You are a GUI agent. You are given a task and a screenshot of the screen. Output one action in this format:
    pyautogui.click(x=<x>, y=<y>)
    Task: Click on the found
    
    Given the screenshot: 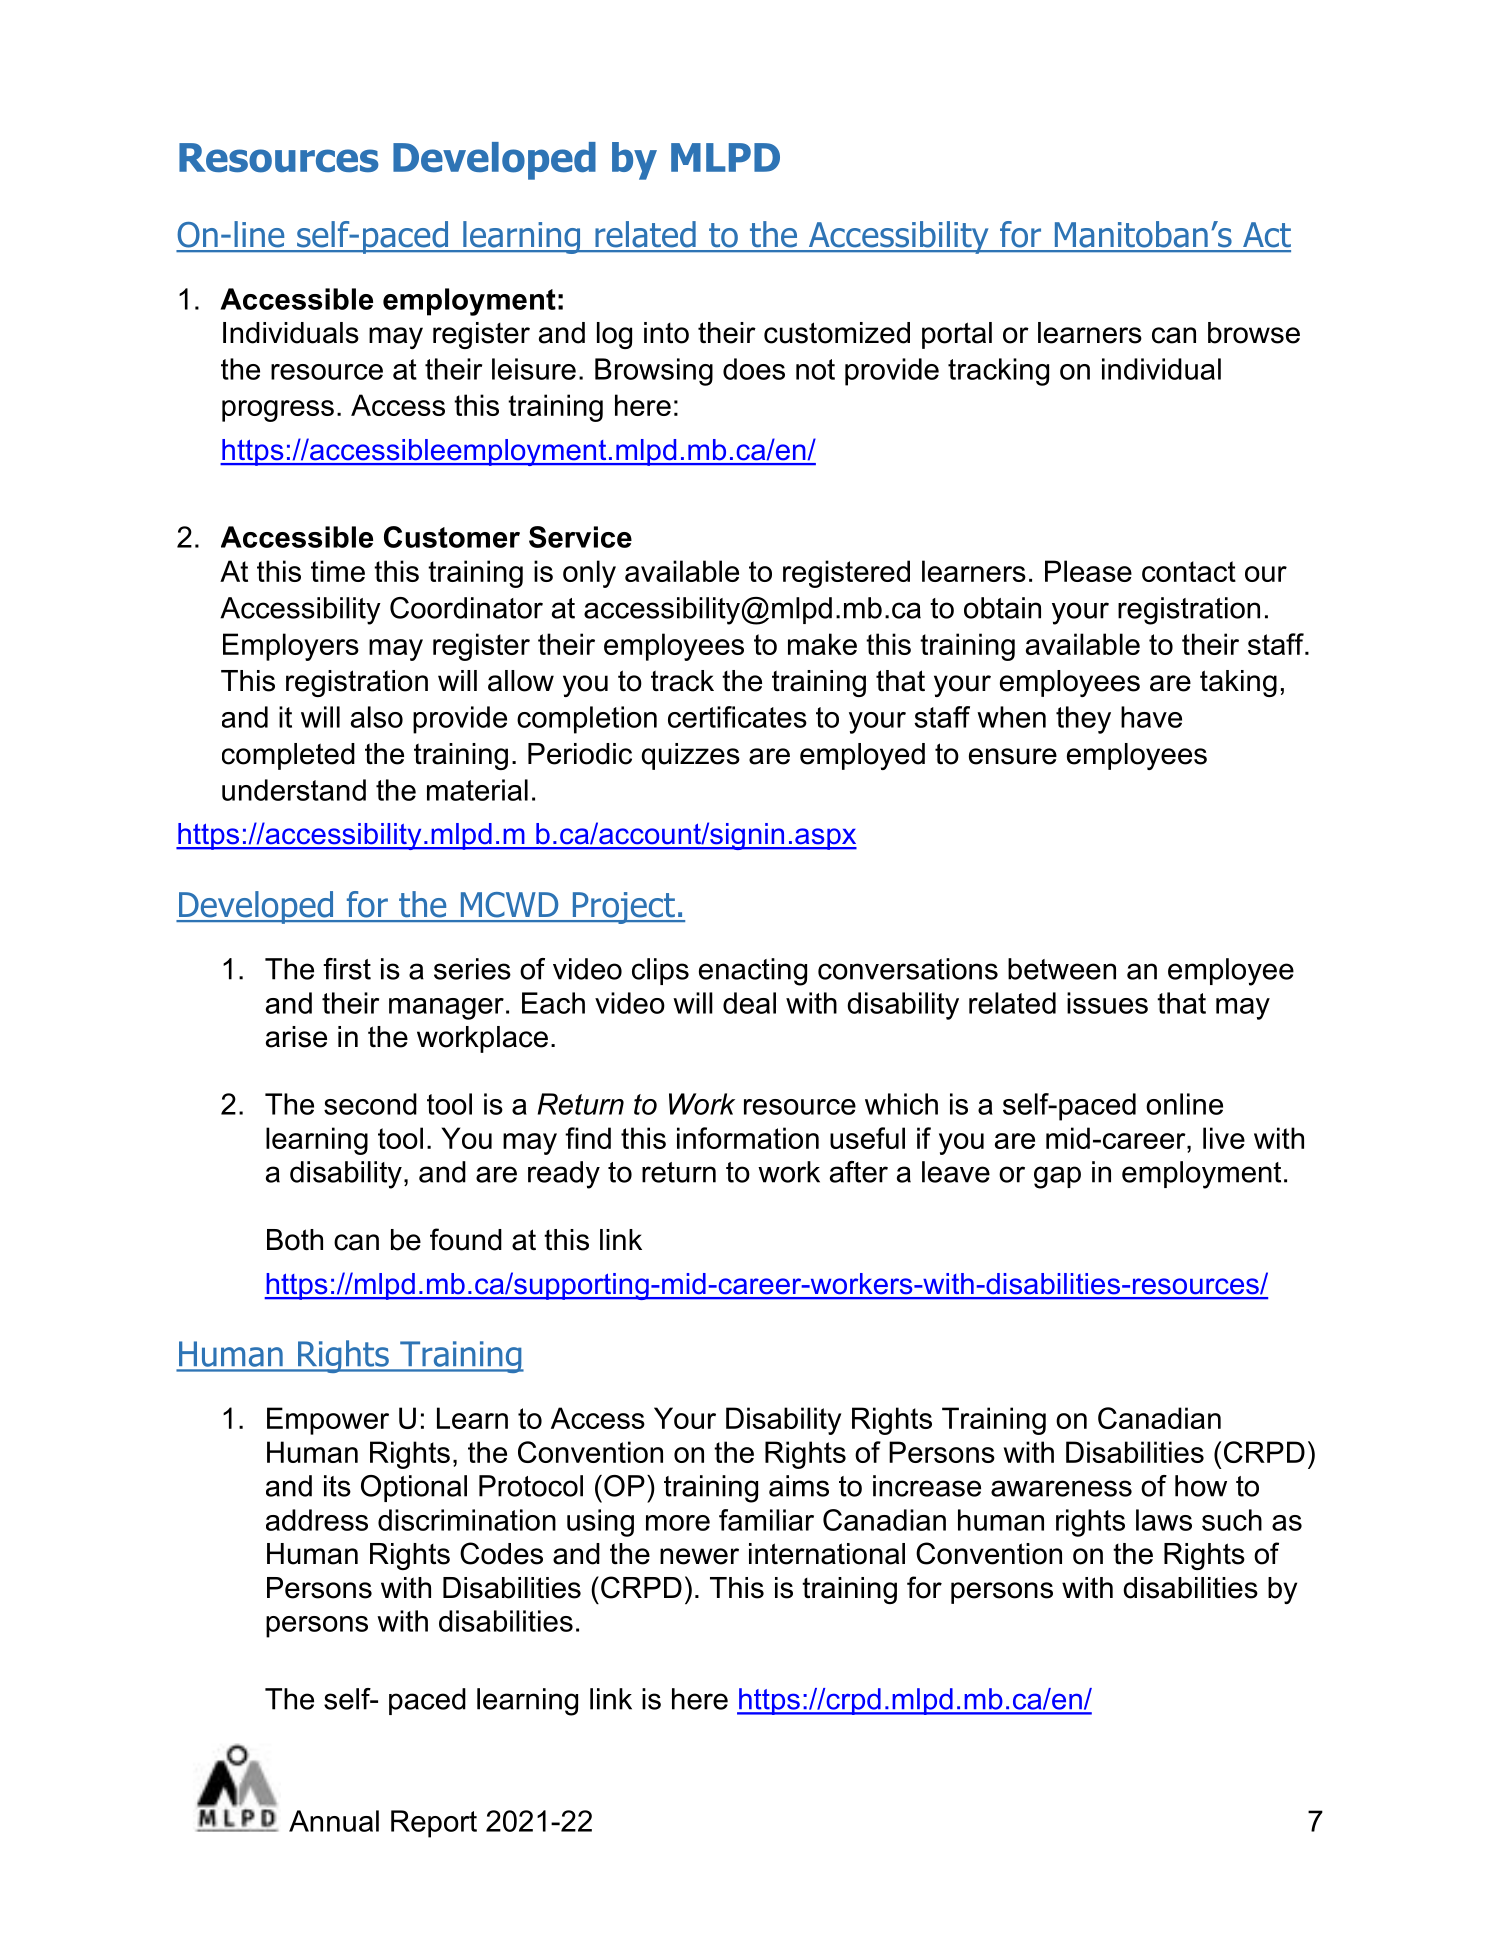 What is the action you would take?
    pyautogui.click(x=466, y=1239)
